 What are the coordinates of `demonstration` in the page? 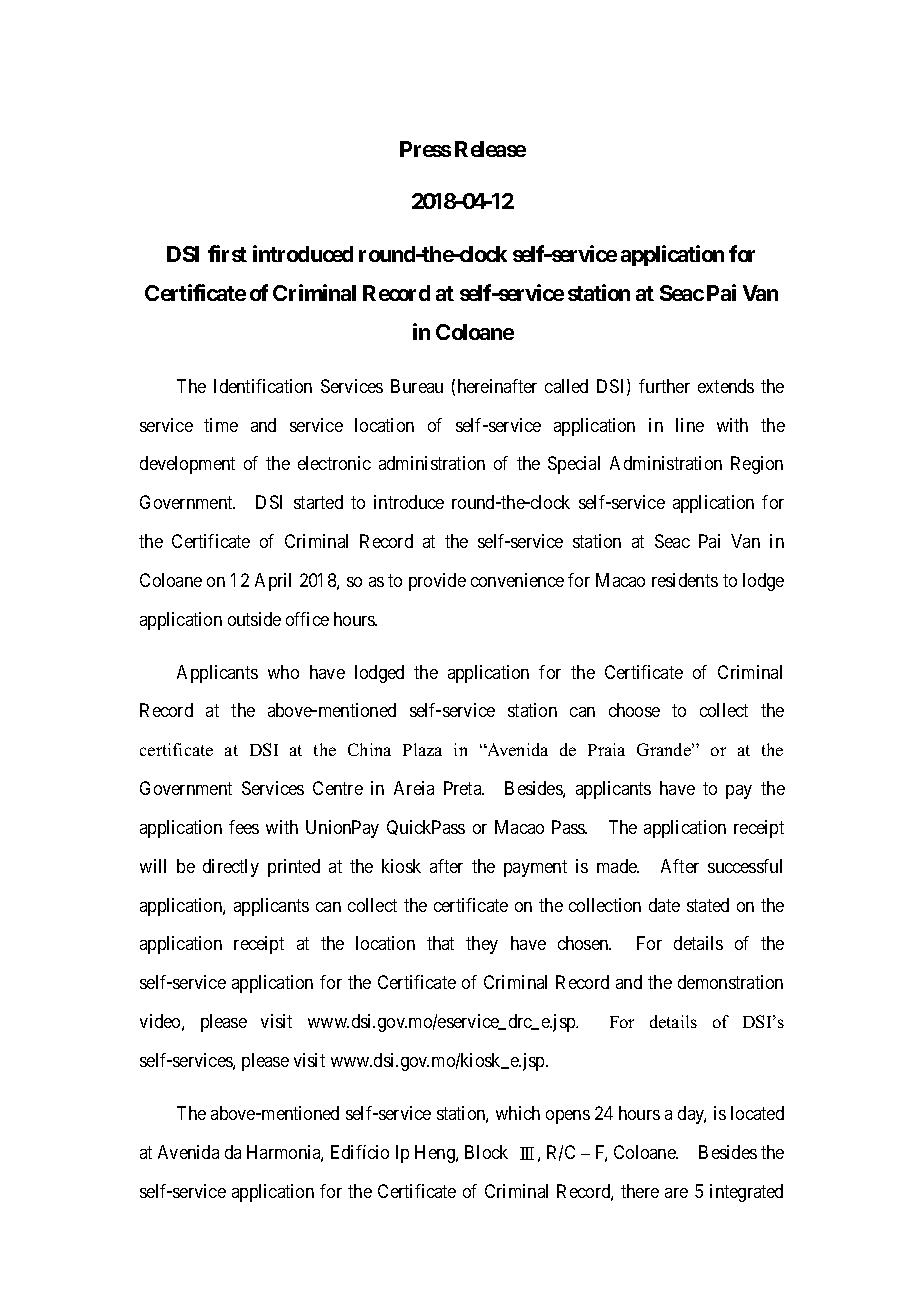 It's located at (730, 982).
